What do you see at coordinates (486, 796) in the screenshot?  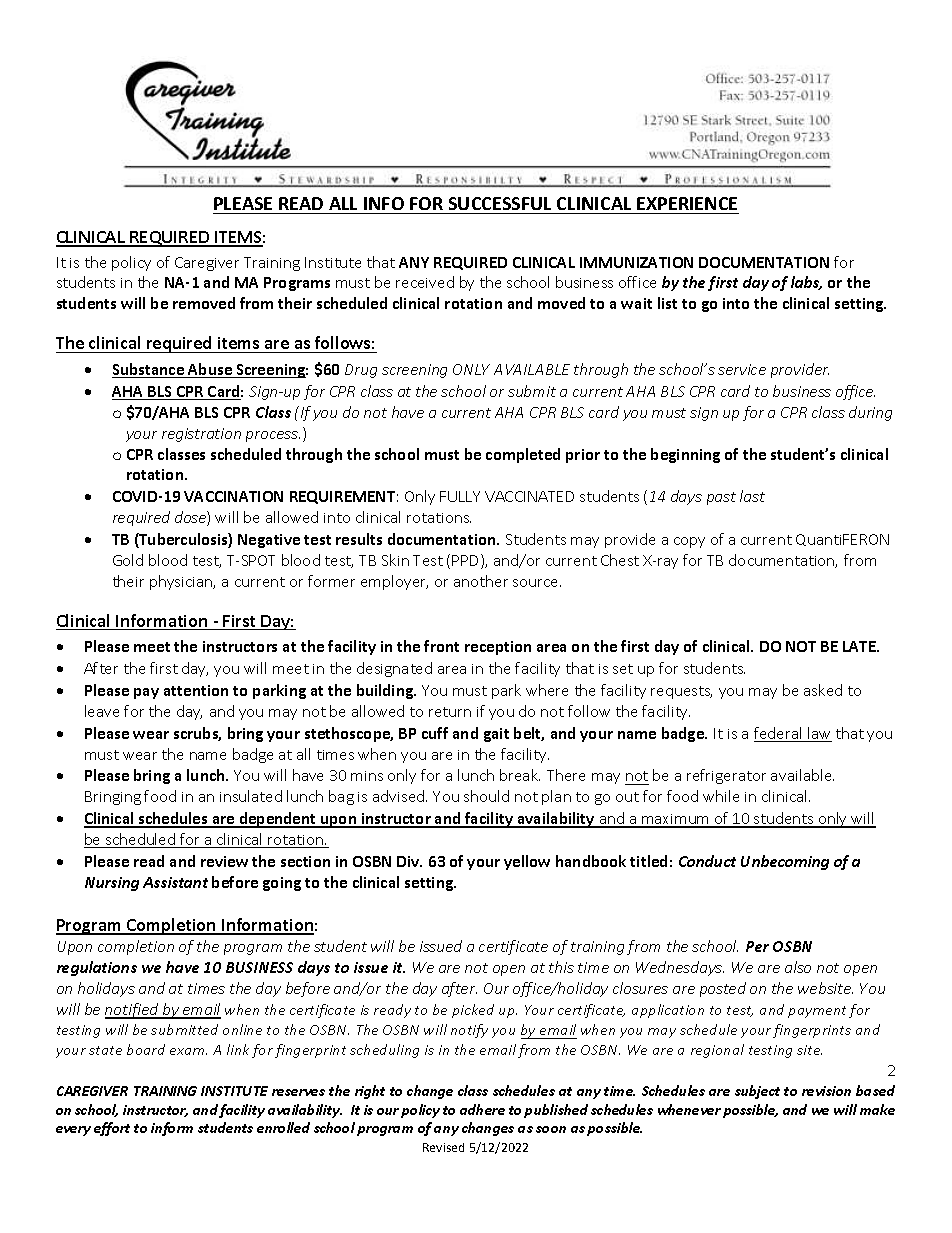 I see `should` at bounding box center [486, 796].
